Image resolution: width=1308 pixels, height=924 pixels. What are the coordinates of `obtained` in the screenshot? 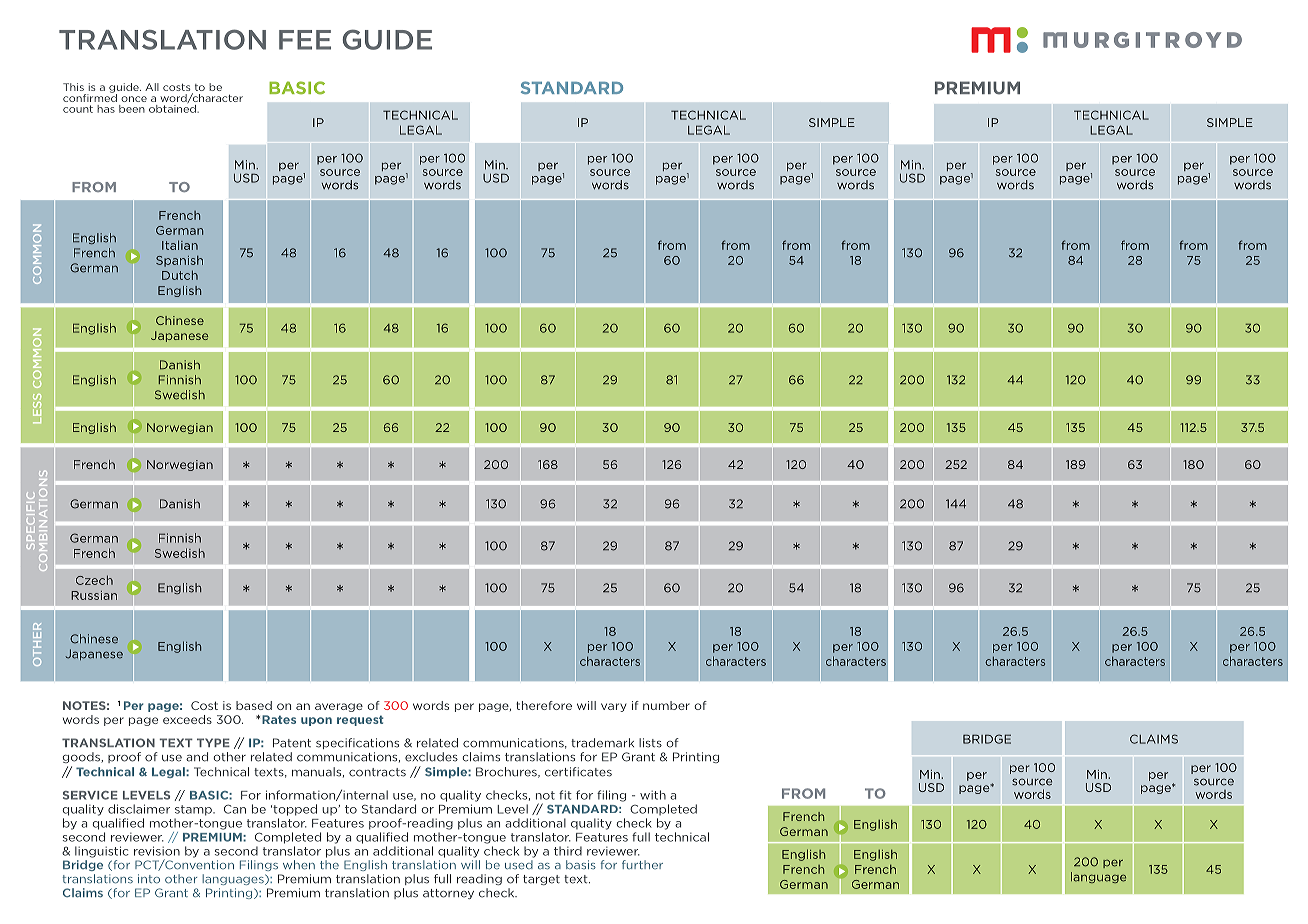 It's located at (173, 107).
